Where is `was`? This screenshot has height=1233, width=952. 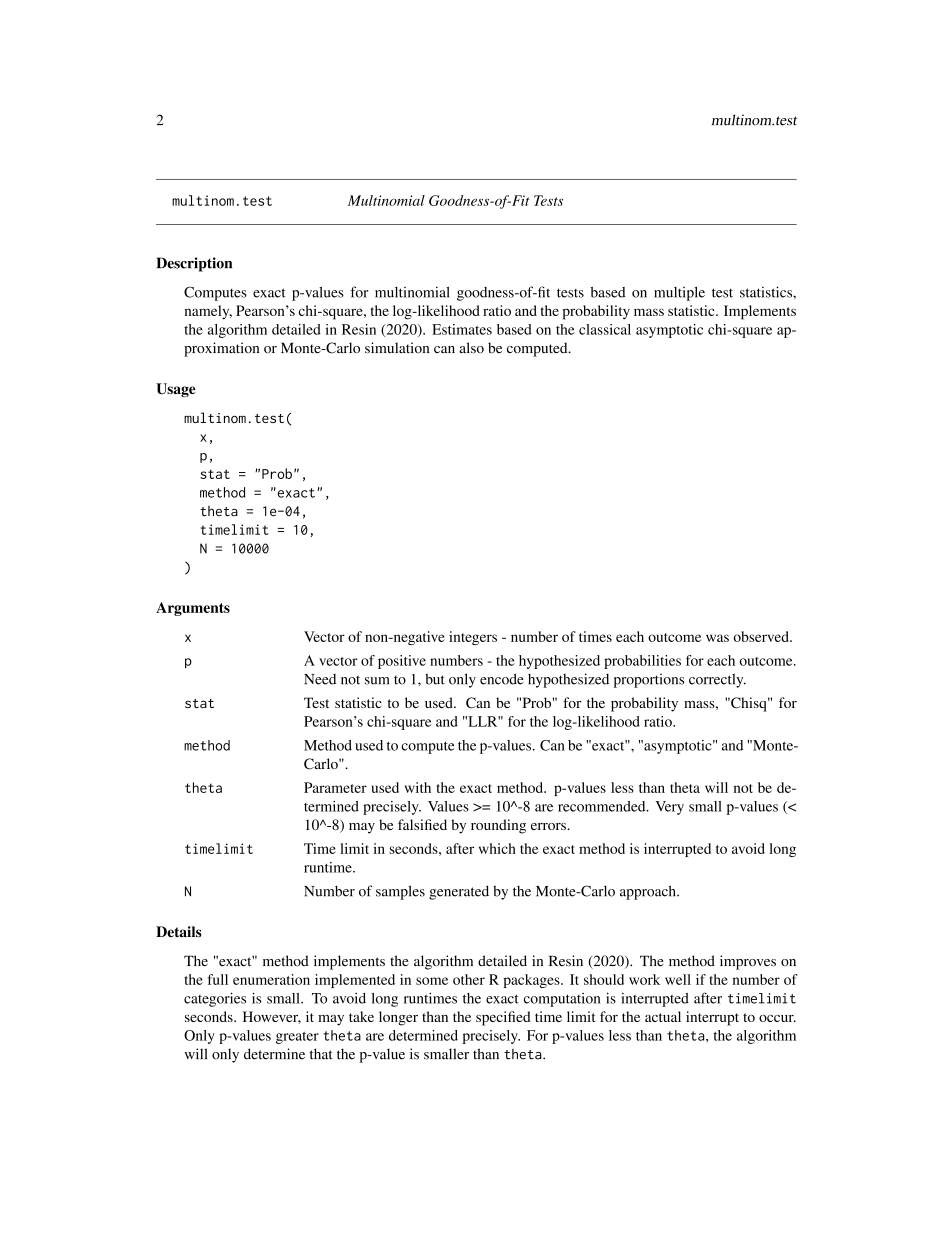 was is located at coordinates (717, 638).
